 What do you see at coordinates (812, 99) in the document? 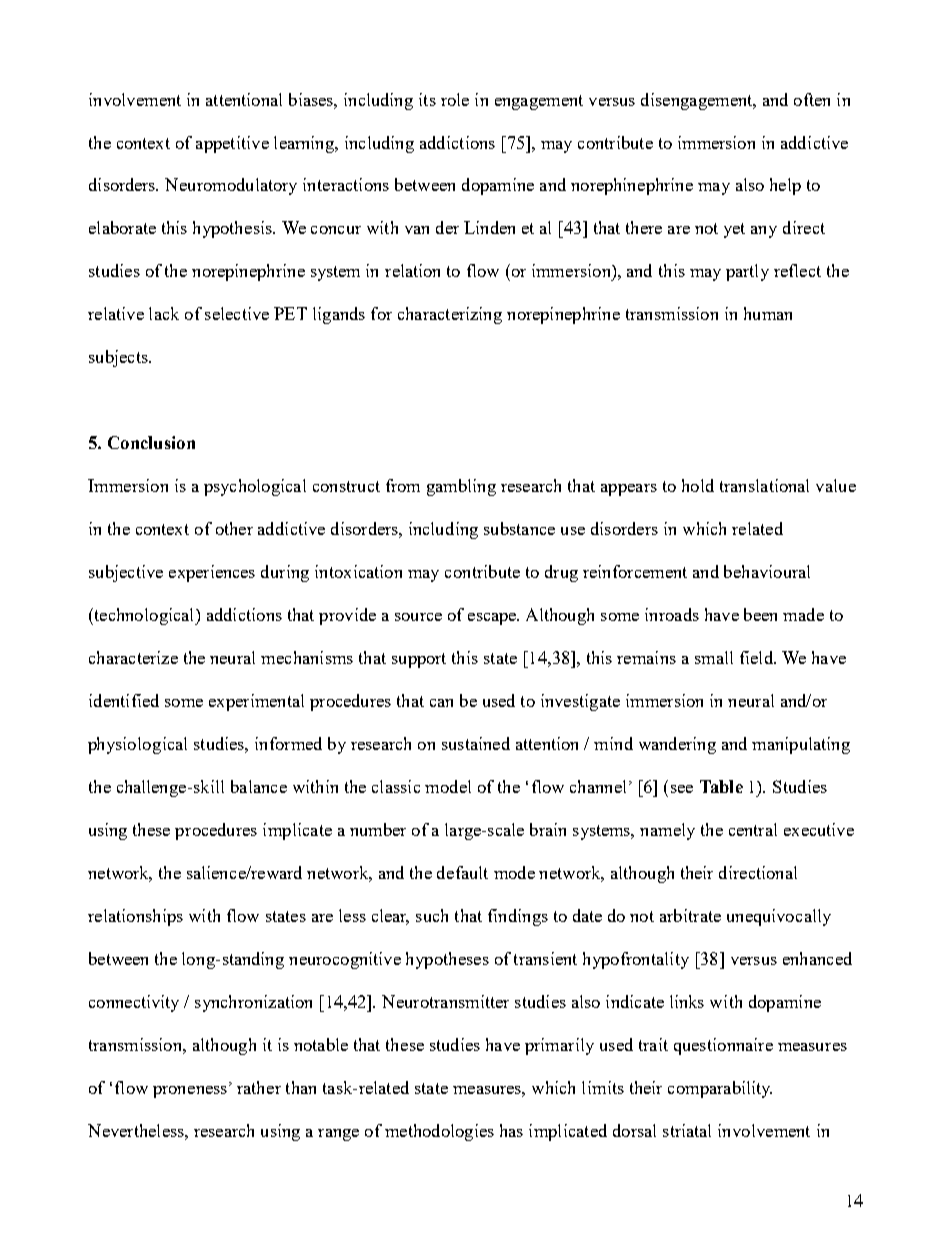
I see `often` at bounding box center [812, 99].
